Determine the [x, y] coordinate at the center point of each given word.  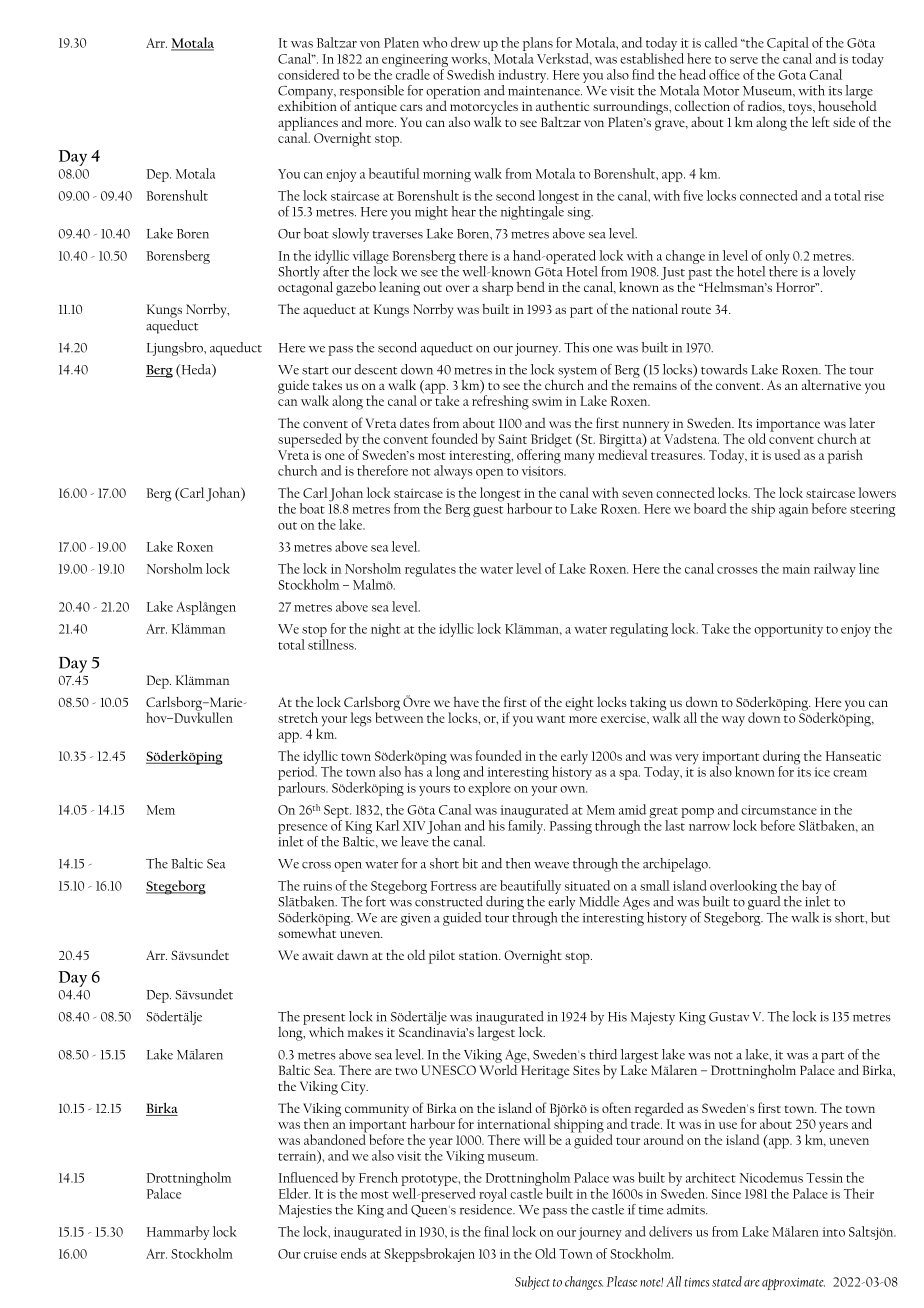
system [577, 373]
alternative [831, 385]
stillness [332, 644]
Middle [599, 901]
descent [375, 369]
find [643, 74]
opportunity [788, 630]
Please [622, 1281]
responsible [372, 93]
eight [579, 703]
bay [812, 888]
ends [354, 1253]
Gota [792, 75]
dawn [353, 955]
